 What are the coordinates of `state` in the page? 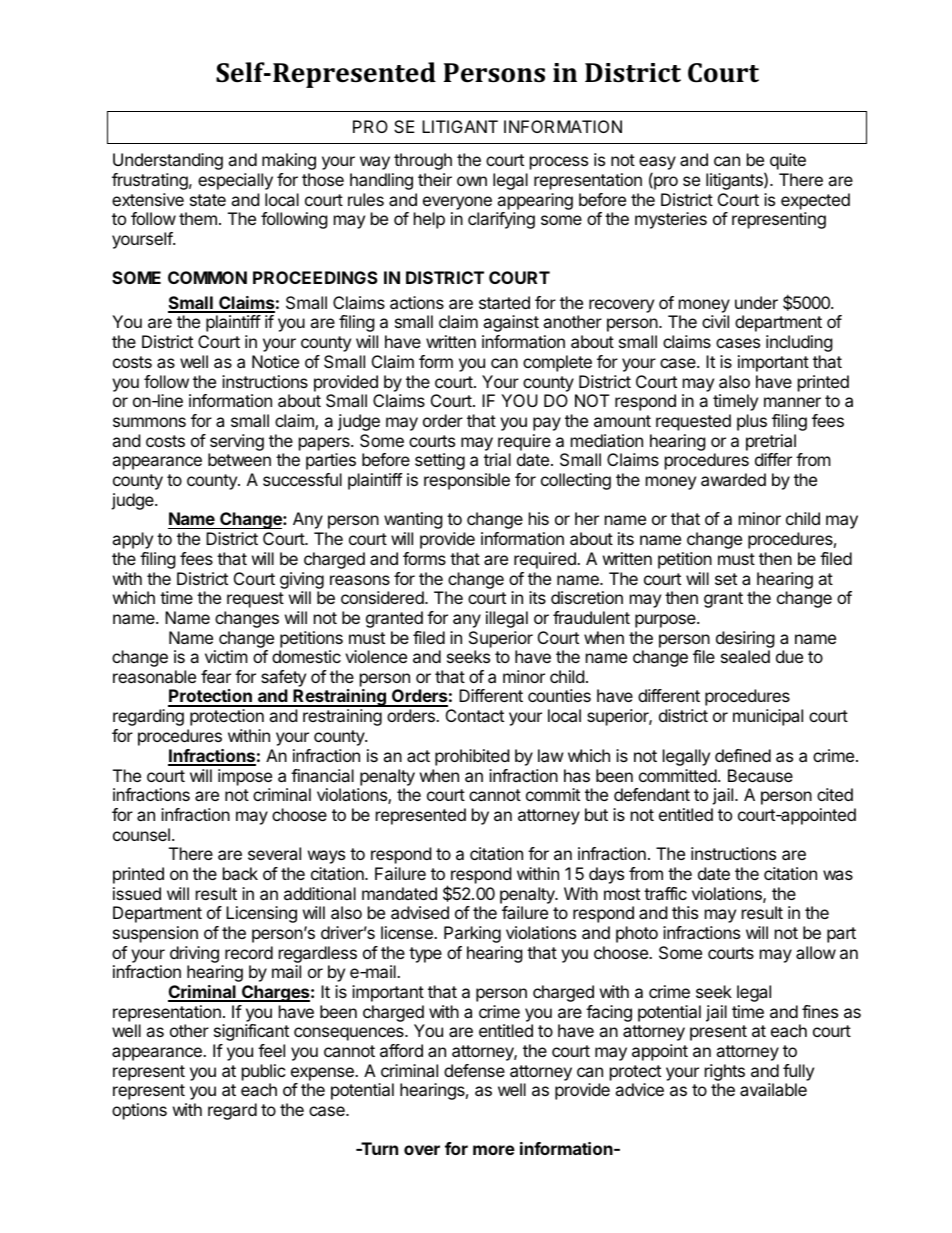 It's located at (208, 200).
